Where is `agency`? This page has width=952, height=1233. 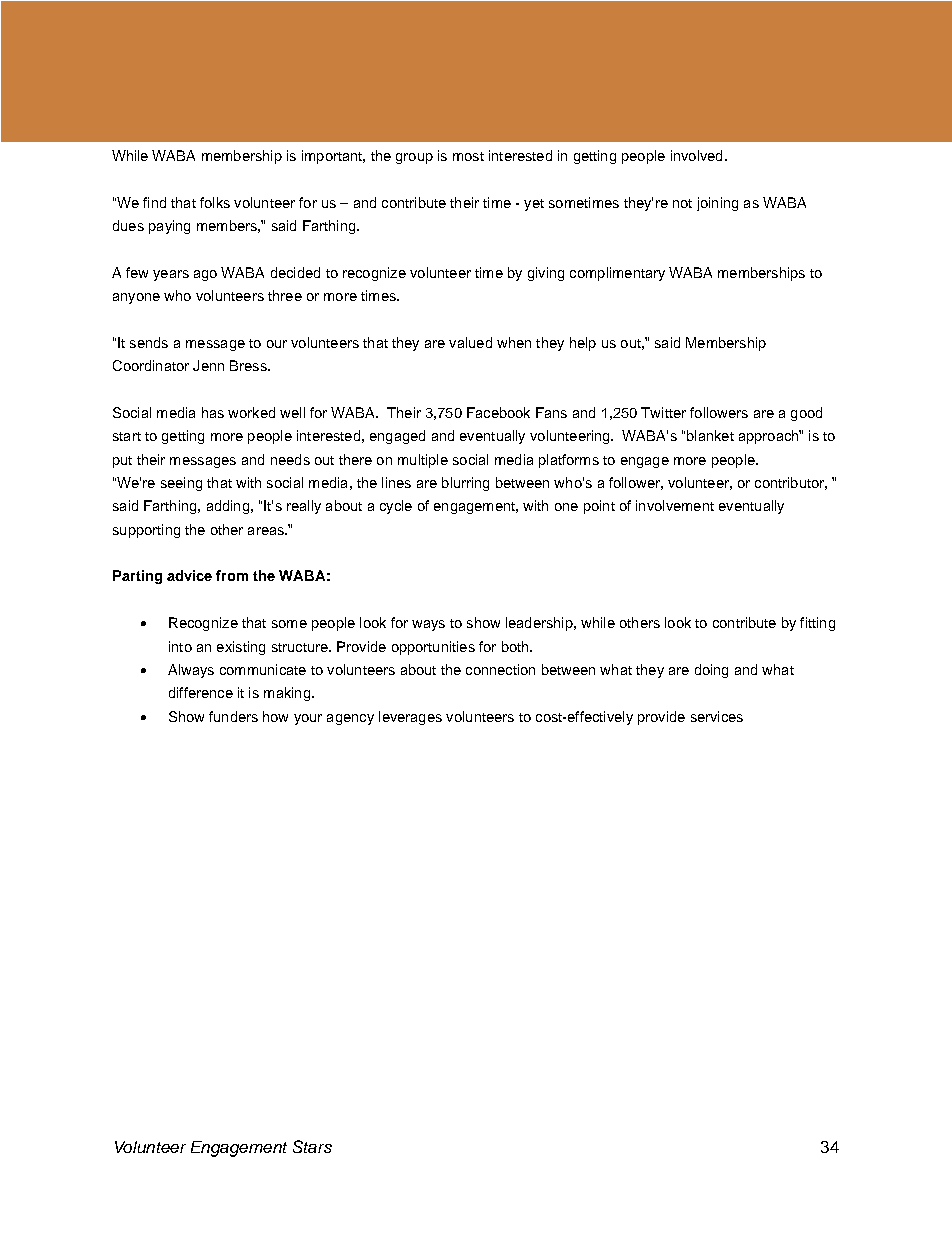
agency is located at coordinates (350, 719).
